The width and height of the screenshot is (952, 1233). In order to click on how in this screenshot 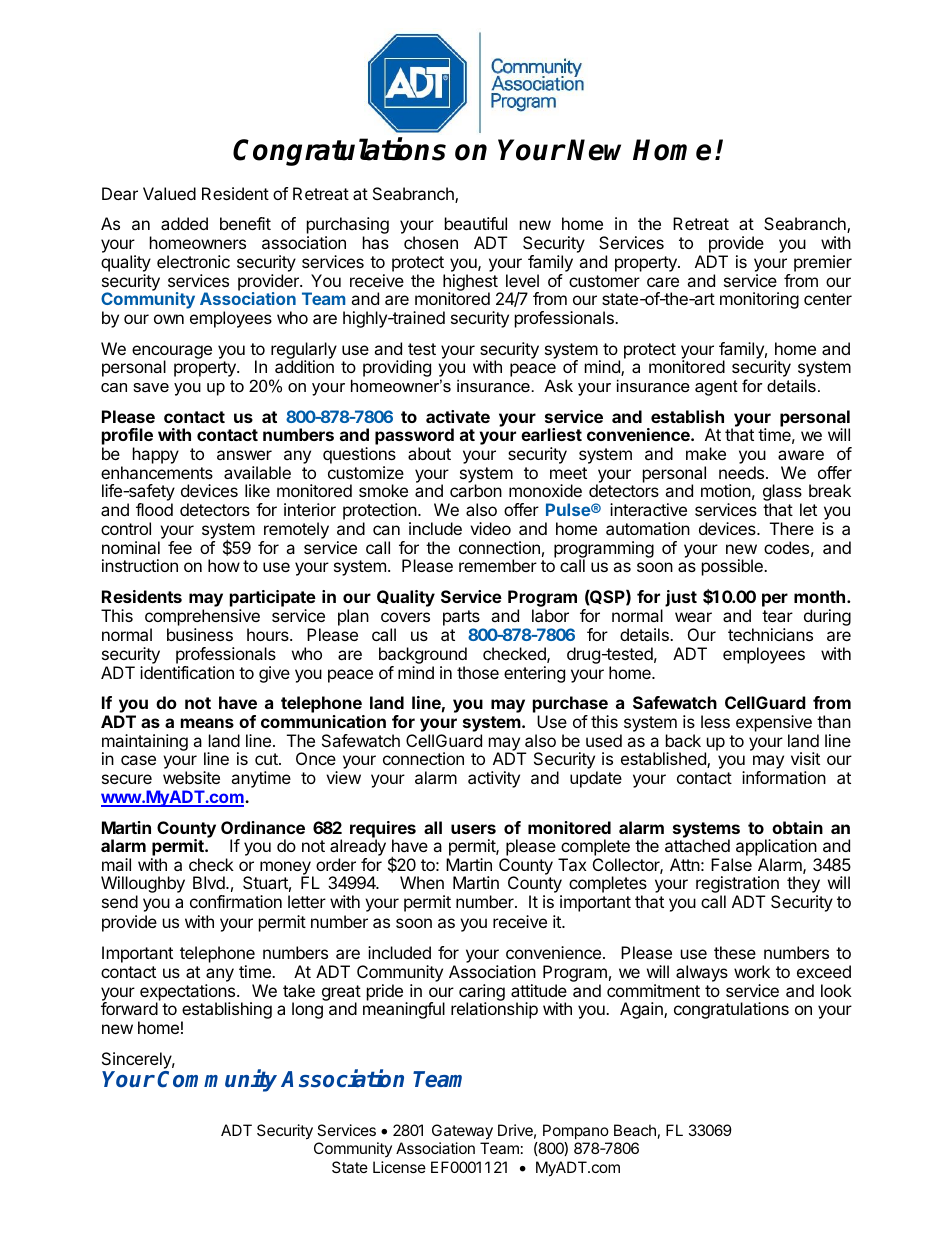, I will do `click(224, 565)`.
